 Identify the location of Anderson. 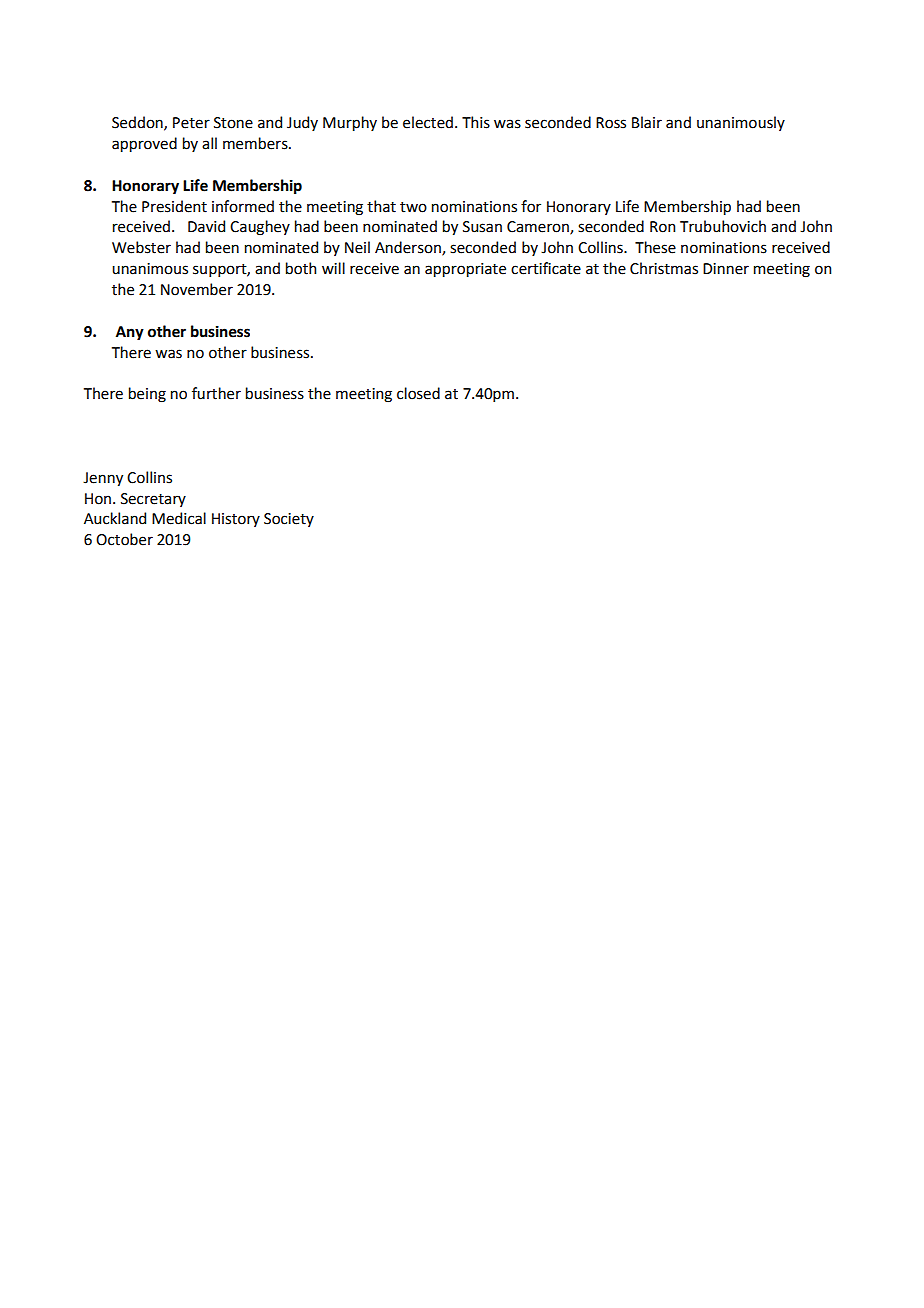
(409, 248).
